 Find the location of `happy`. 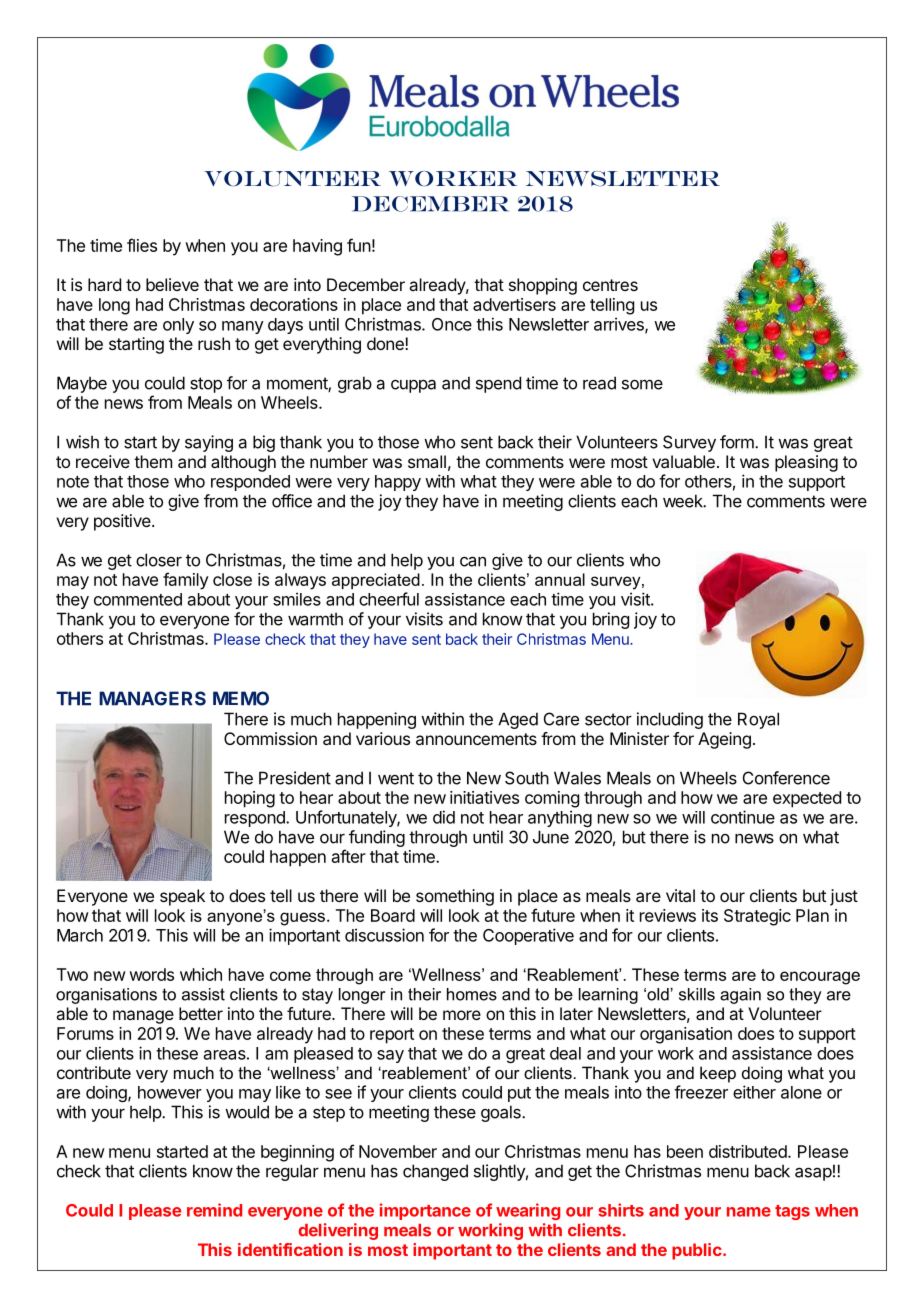

happy is located at coordinates (398, 483).
